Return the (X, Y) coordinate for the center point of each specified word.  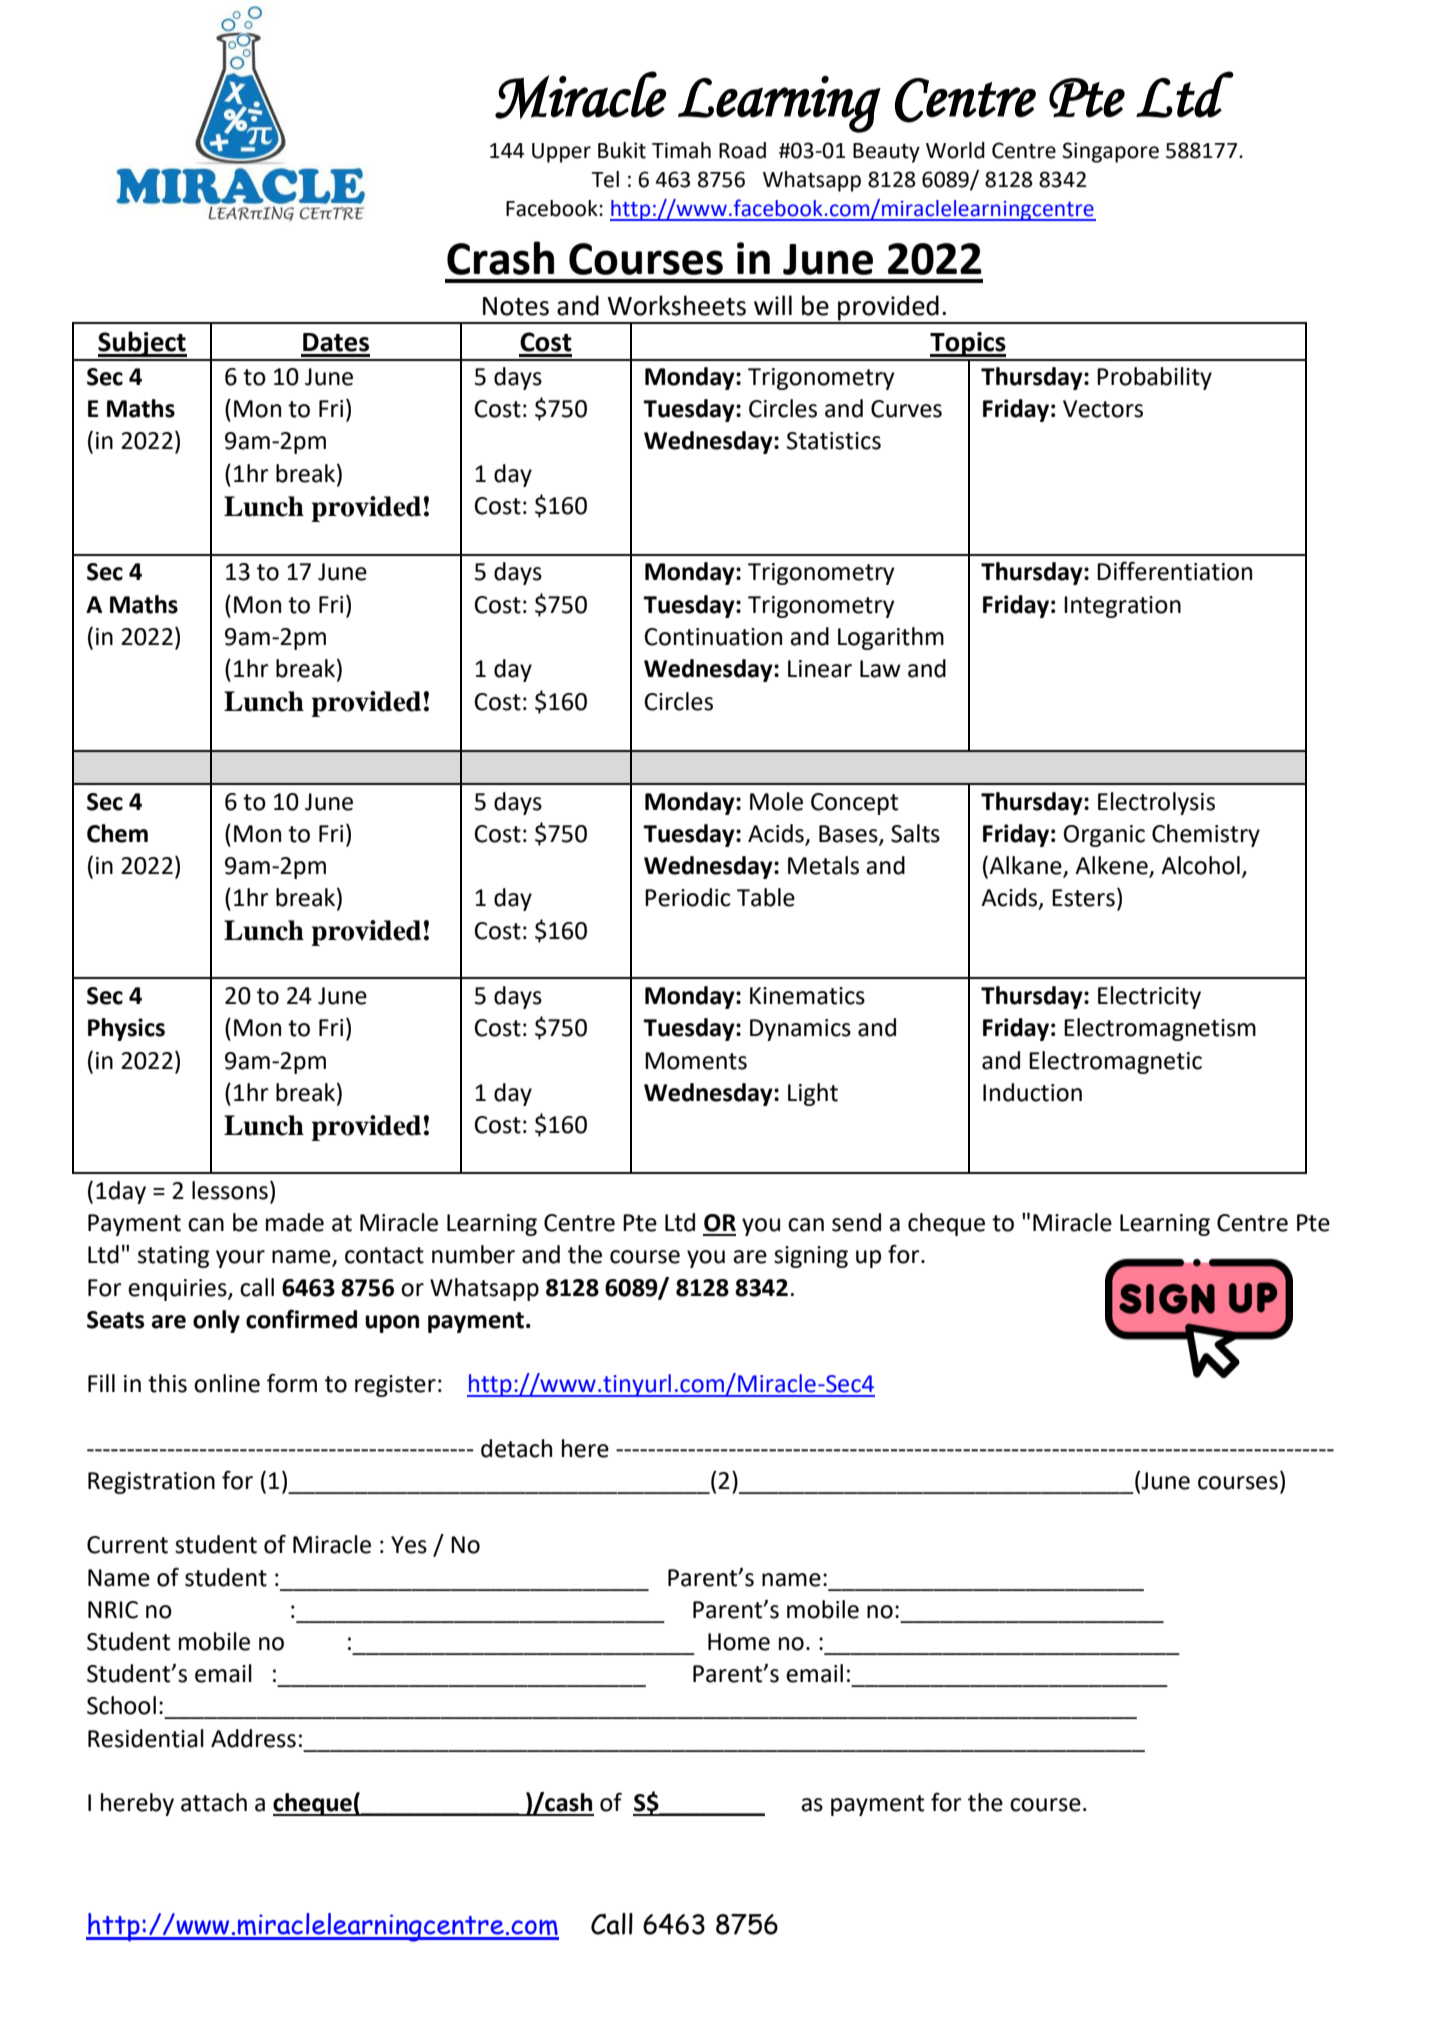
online (227, 1383)
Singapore (1110, 152)
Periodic (687, 897)
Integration (1122, 607)
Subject (142, 344)
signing (811, 1257)
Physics (126, 1029)
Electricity (1149, 997)
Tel (605, 179)
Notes (516, 306)
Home (739, 1642)
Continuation (713, 637)
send (856, 1222)
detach (516, 1448)
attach (214, 1802)
